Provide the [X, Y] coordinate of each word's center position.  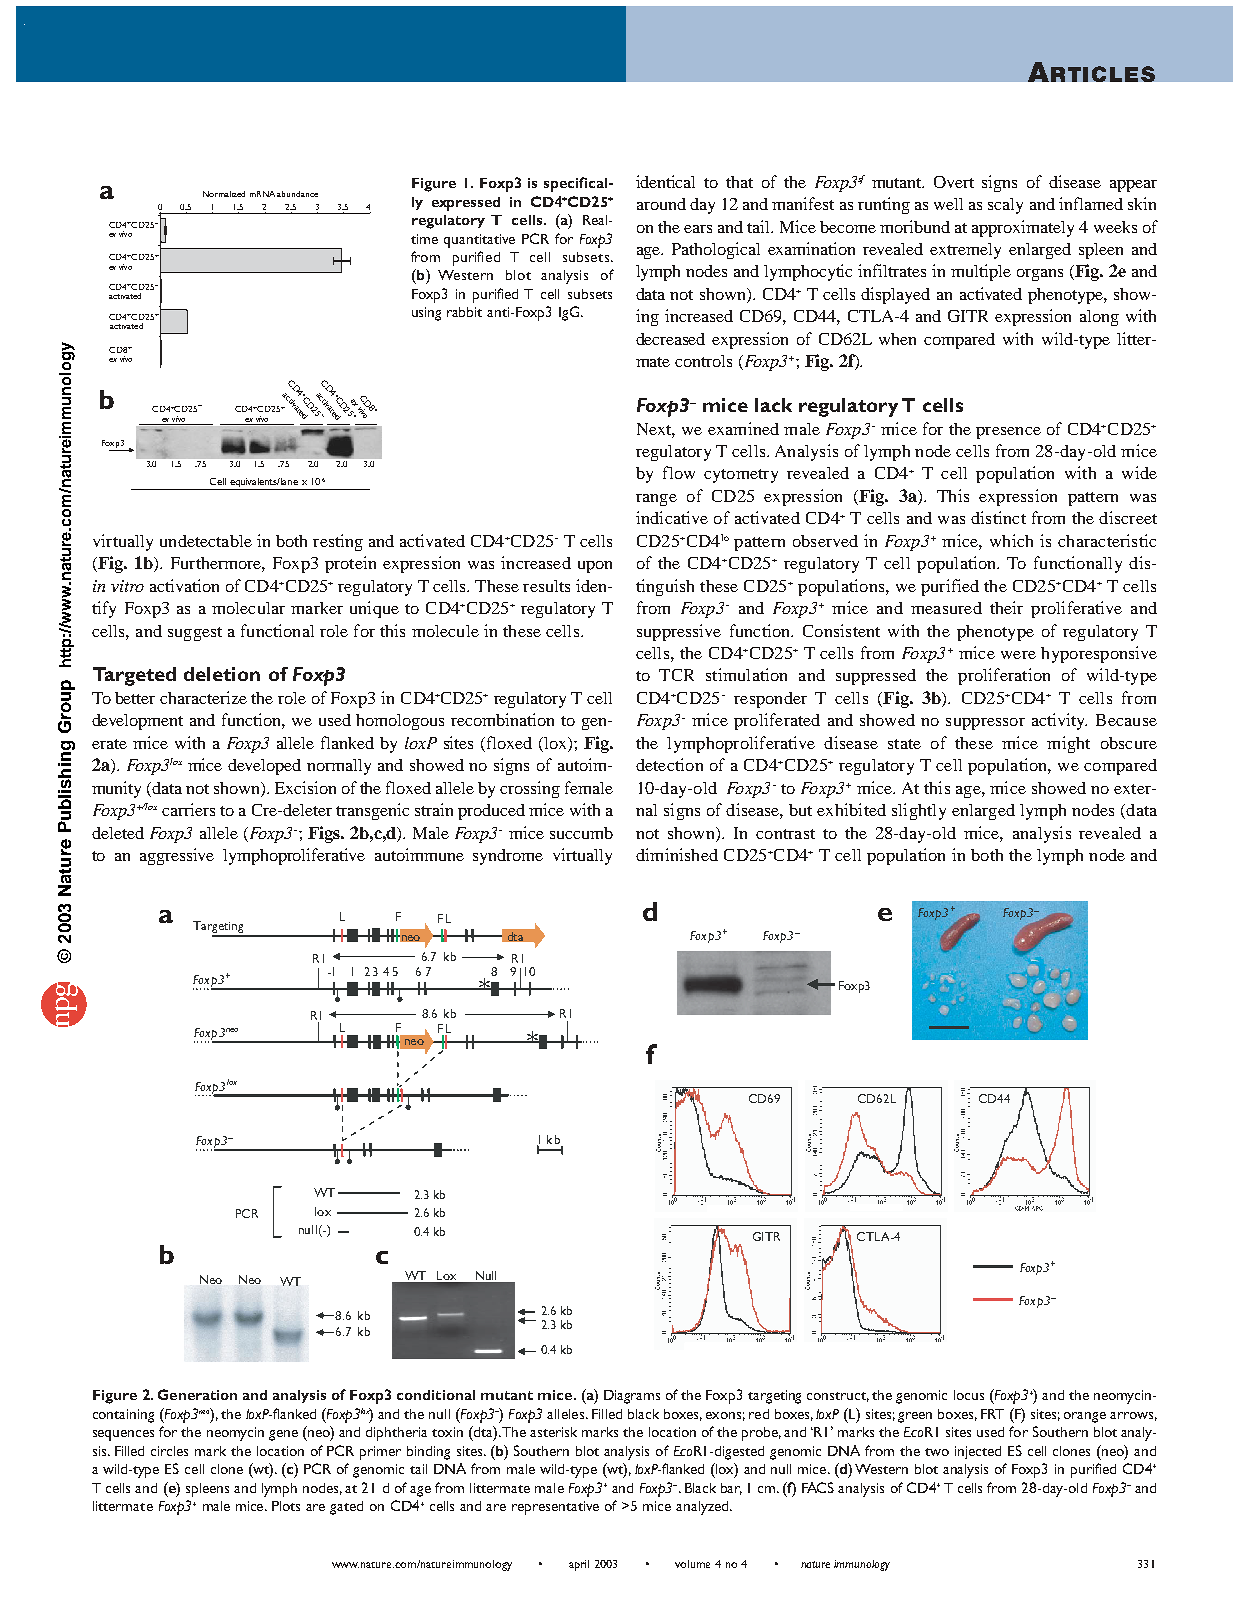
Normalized [224, 194]
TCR [676, 675]
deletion [222, 674]
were [1018, 655]
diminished [677, 854]
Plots [286, 1506]
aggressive [177, 856]
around [661, 204]
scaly [1005, 206]
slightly [919, 811]
